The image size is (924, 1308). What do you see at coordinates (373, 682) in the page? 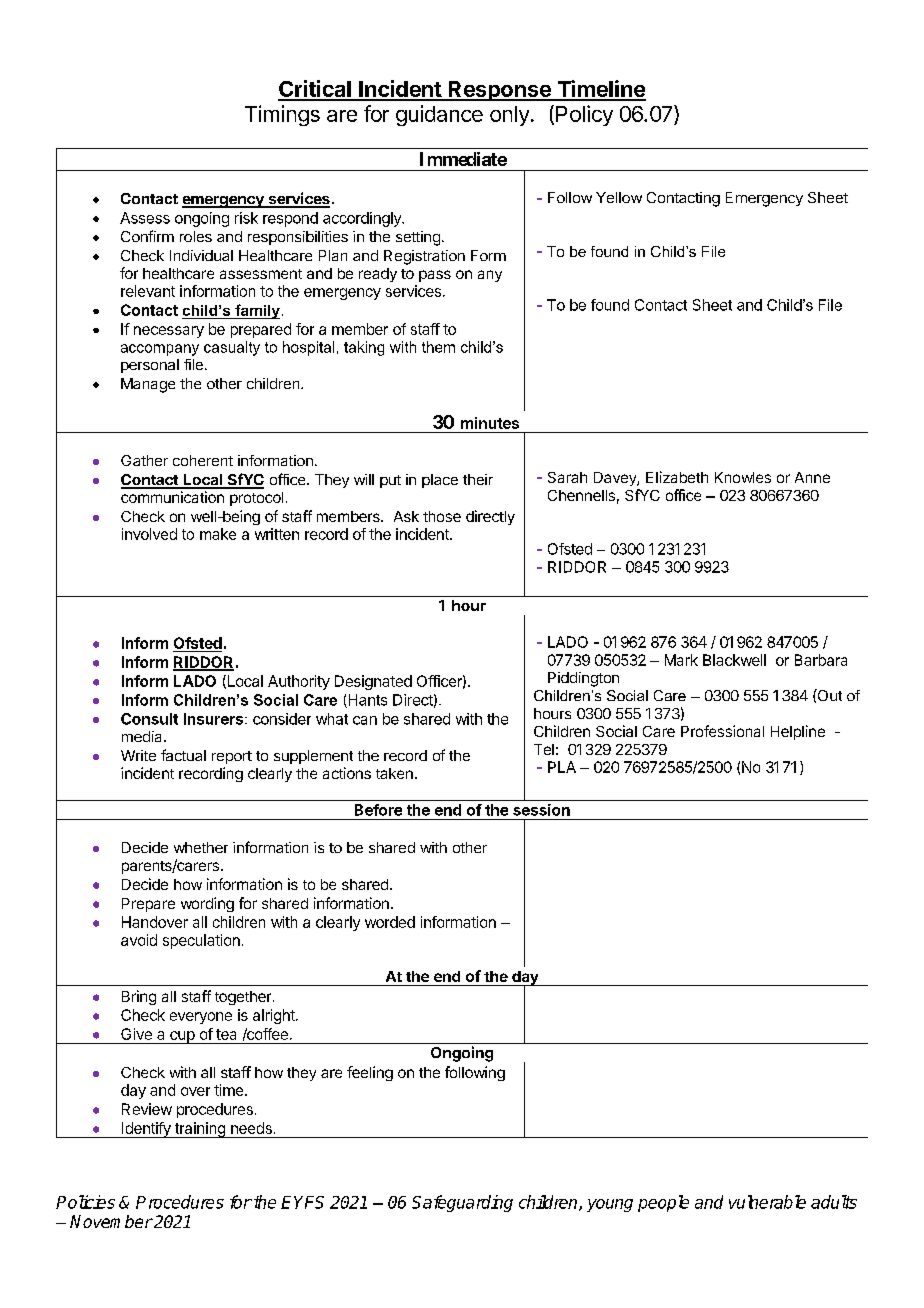
I see `Designated` at bounding box center [373, 682].
